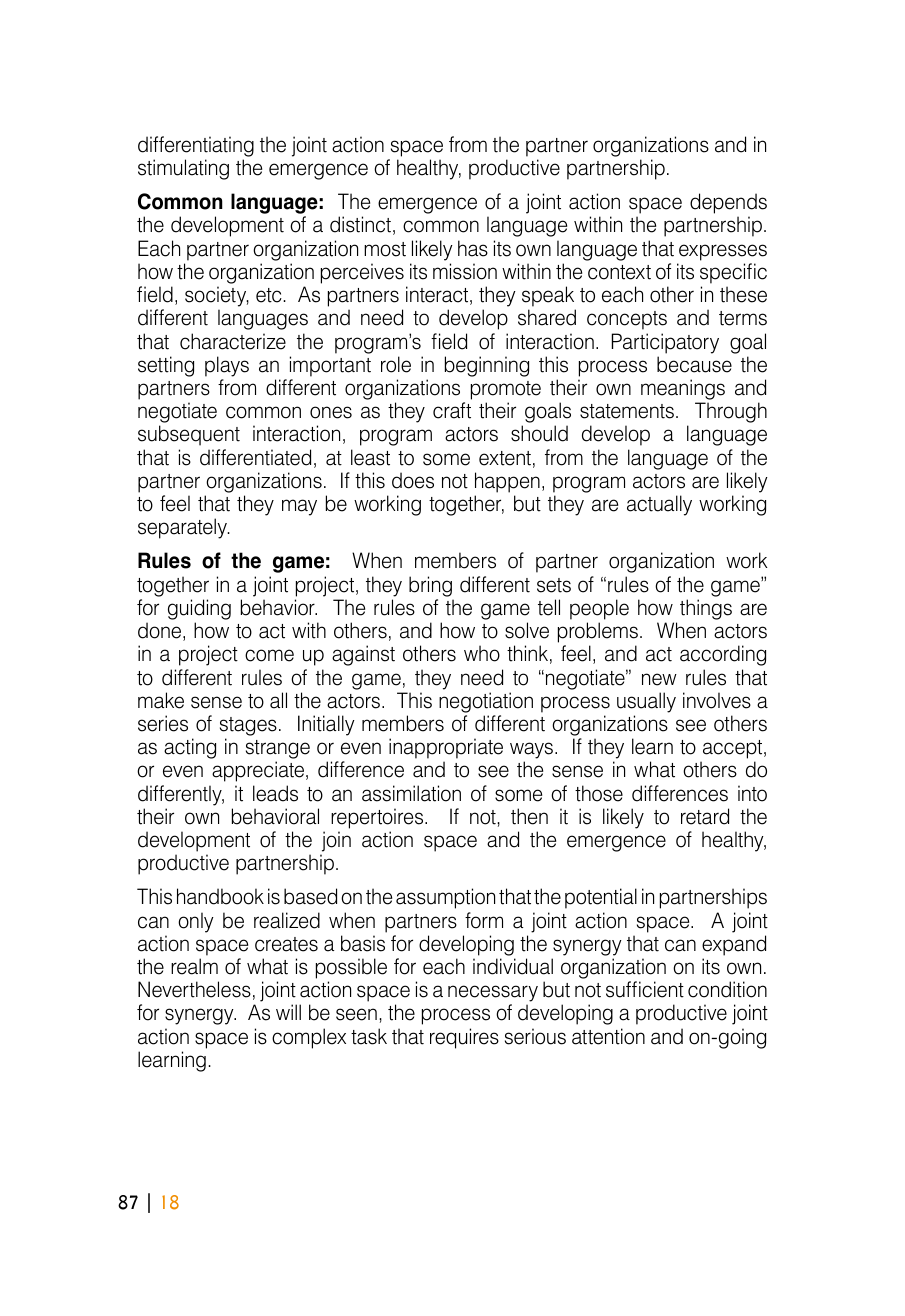 The width and height of the screenshot is (905, 1316). Describe the element at coordinates (183, 169) in the screenshot. I see `stimulating` at that location.
